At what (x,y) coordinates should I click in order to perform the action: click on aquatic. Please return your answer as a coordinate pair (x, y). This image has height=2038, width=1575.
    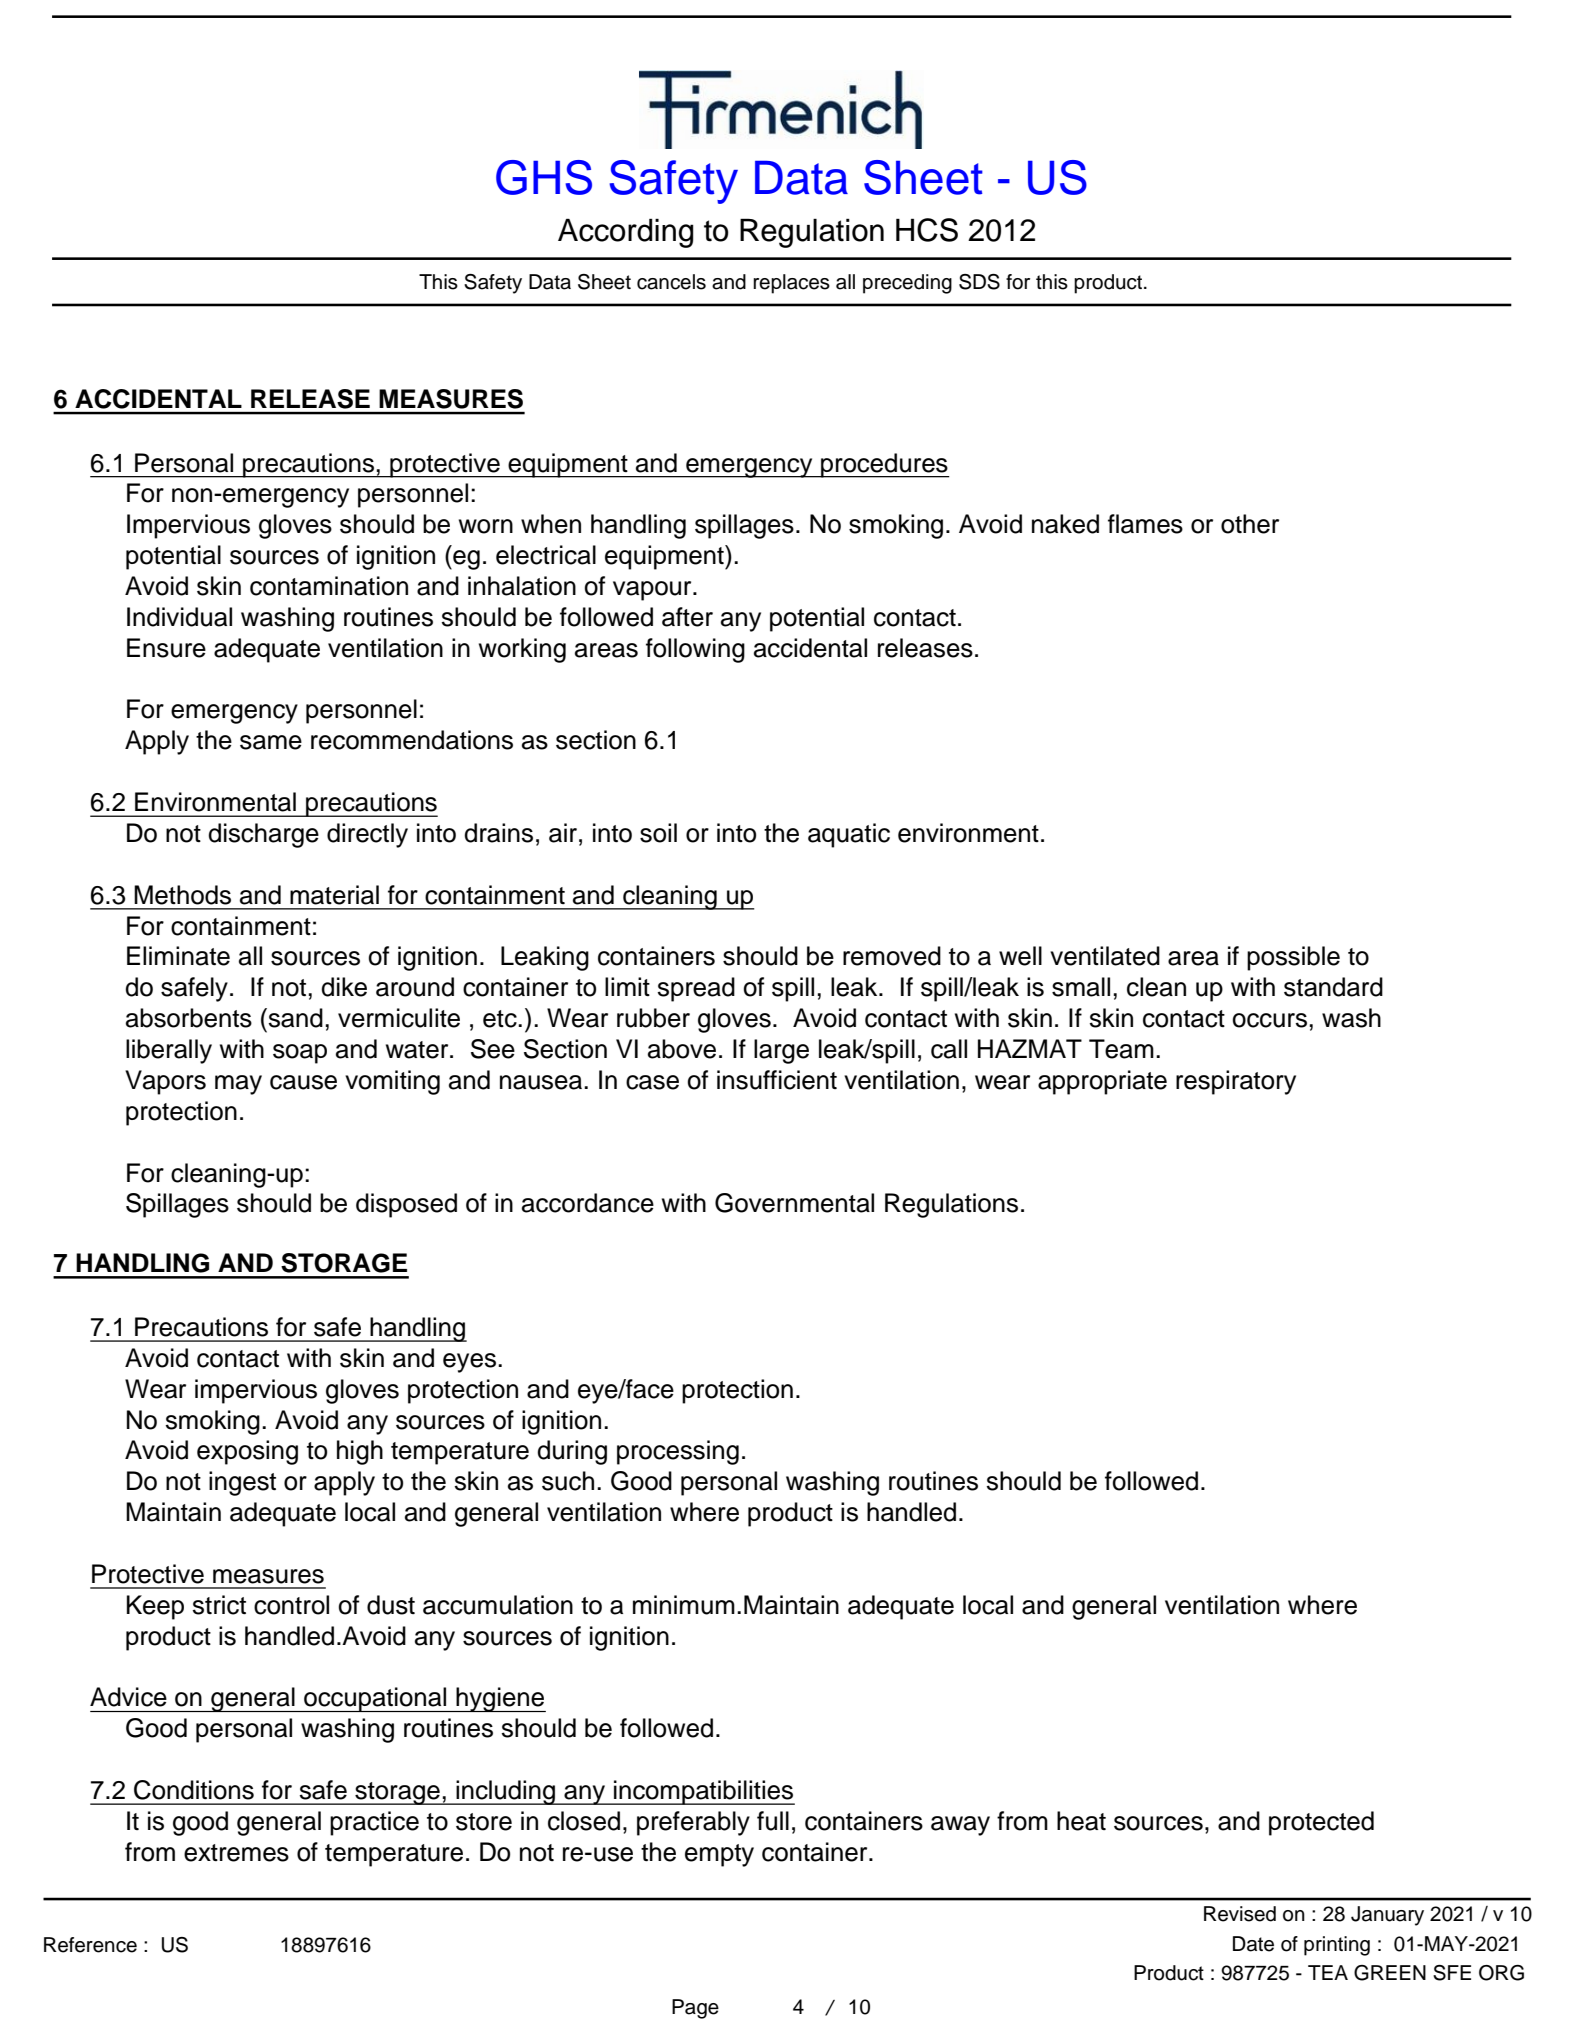
    Looking at the image, I should click on (849, 835).
